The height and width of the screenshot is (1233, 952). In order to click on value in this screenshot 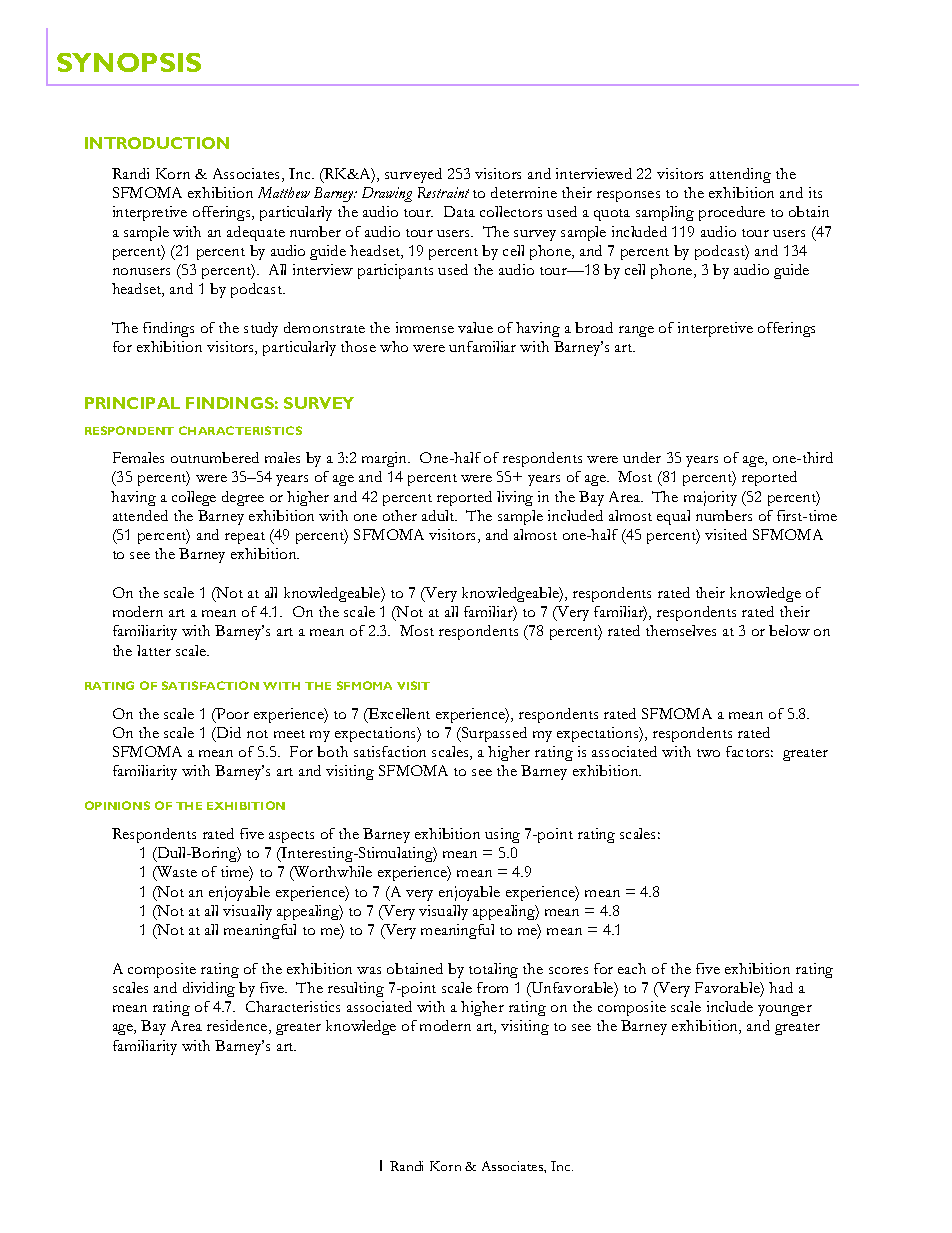, I will do `click(475, 327)`.
